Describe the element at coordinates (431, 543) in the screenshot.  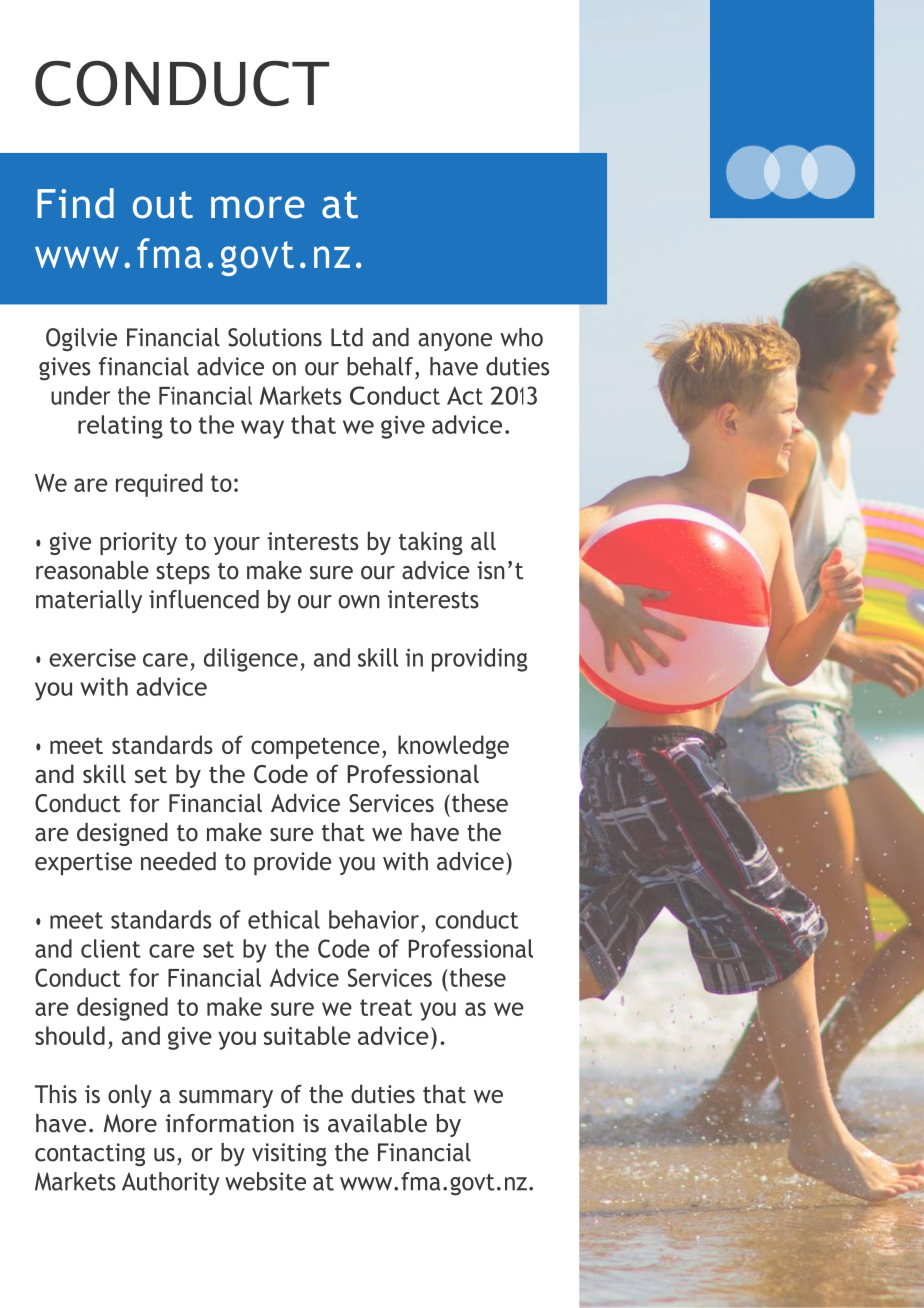
I see `taking` at that location.
